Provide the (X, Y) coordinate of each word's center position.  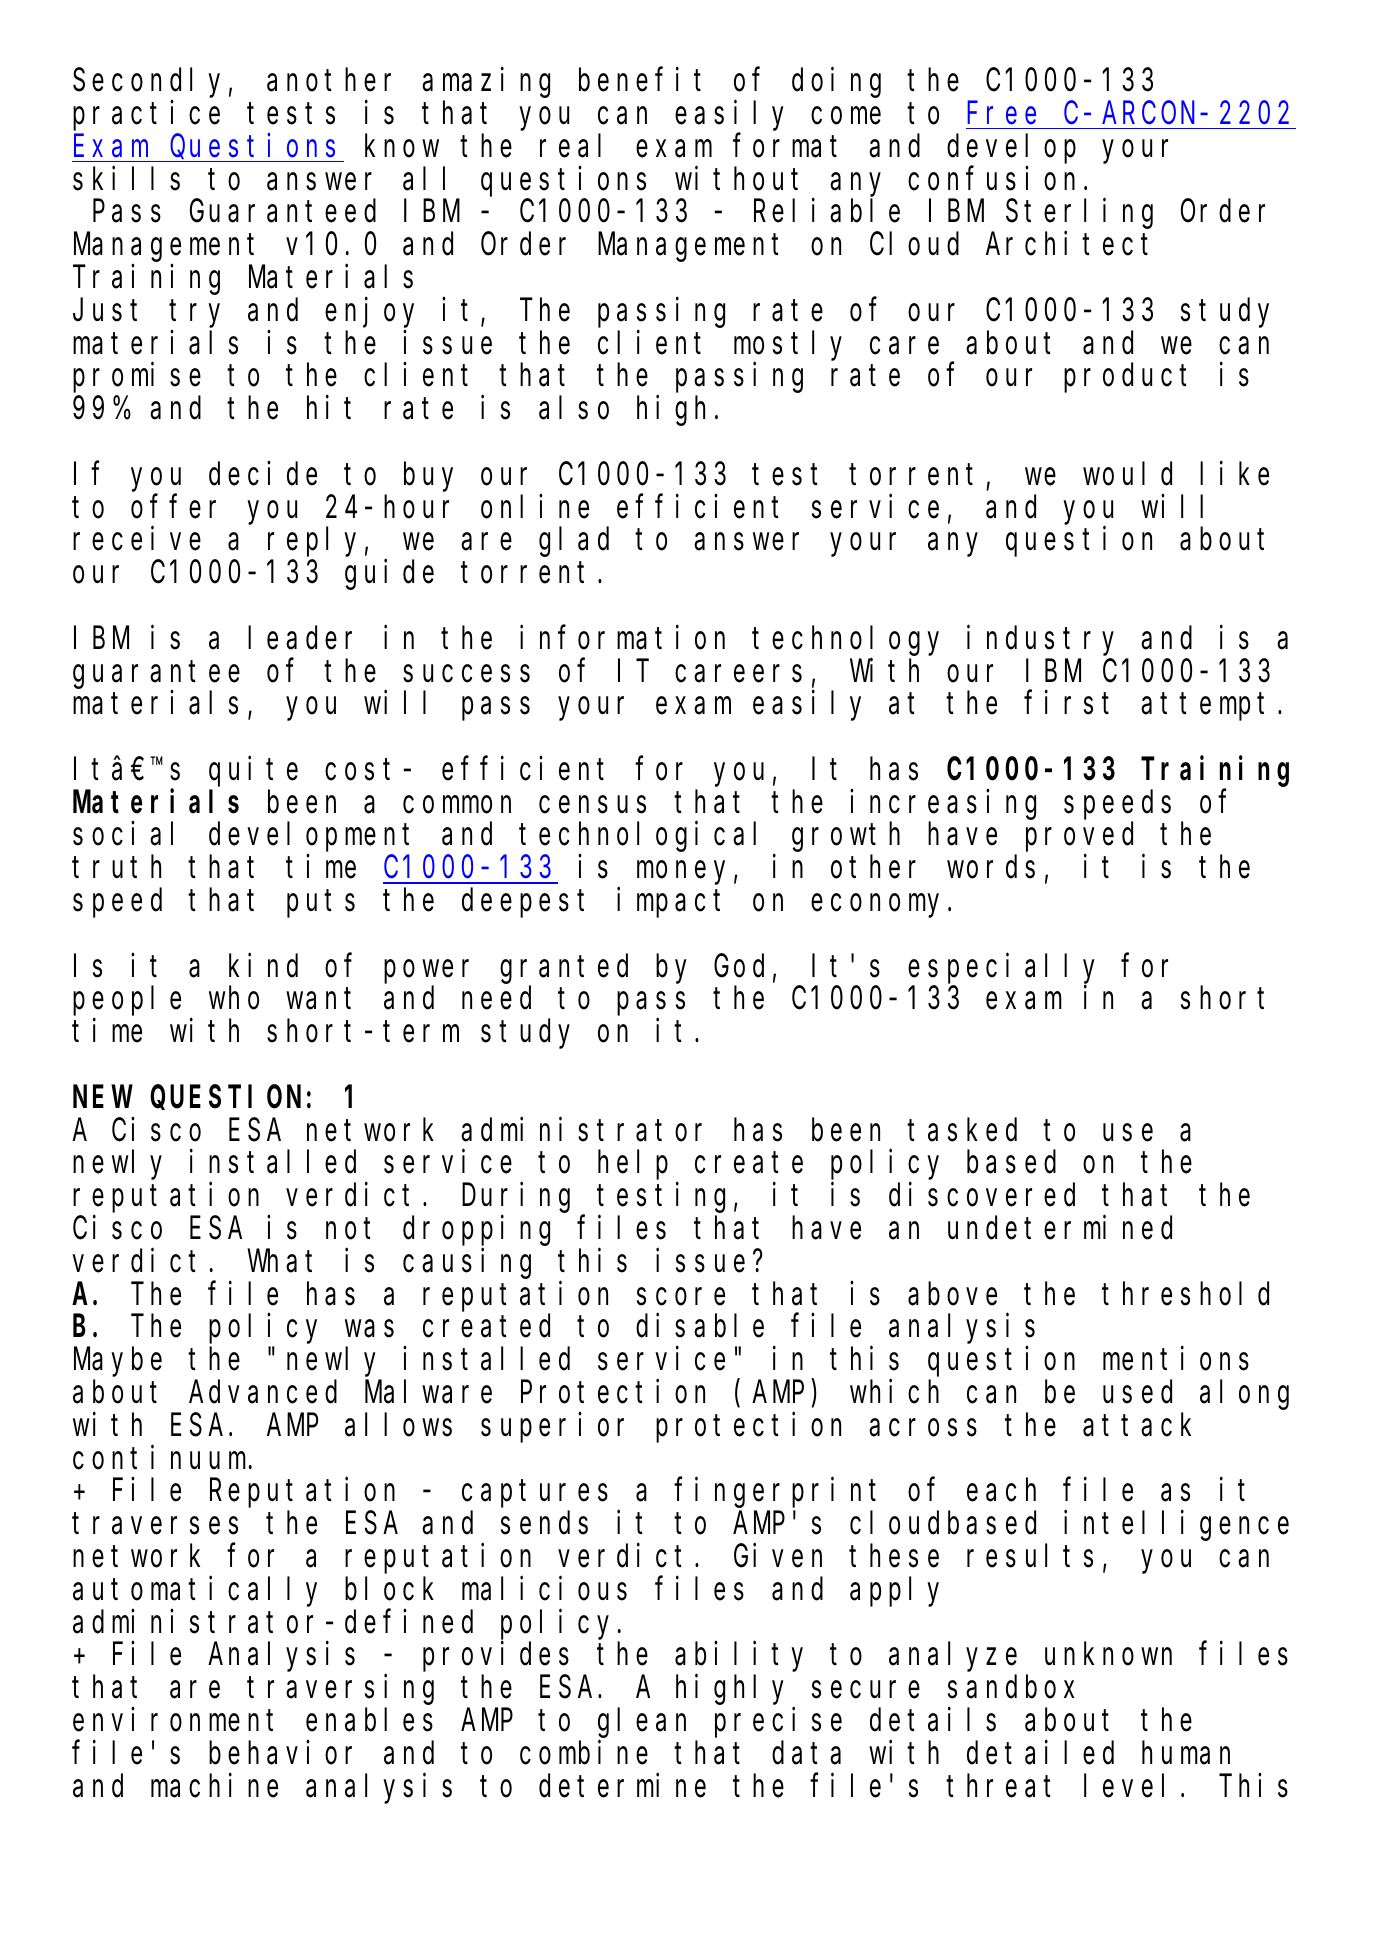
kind (263, 965)
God (739, 966)
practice (146, 116)
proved (1079, 838)
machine (214, 1785)
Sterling (1079, 214)
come (846, 116)
